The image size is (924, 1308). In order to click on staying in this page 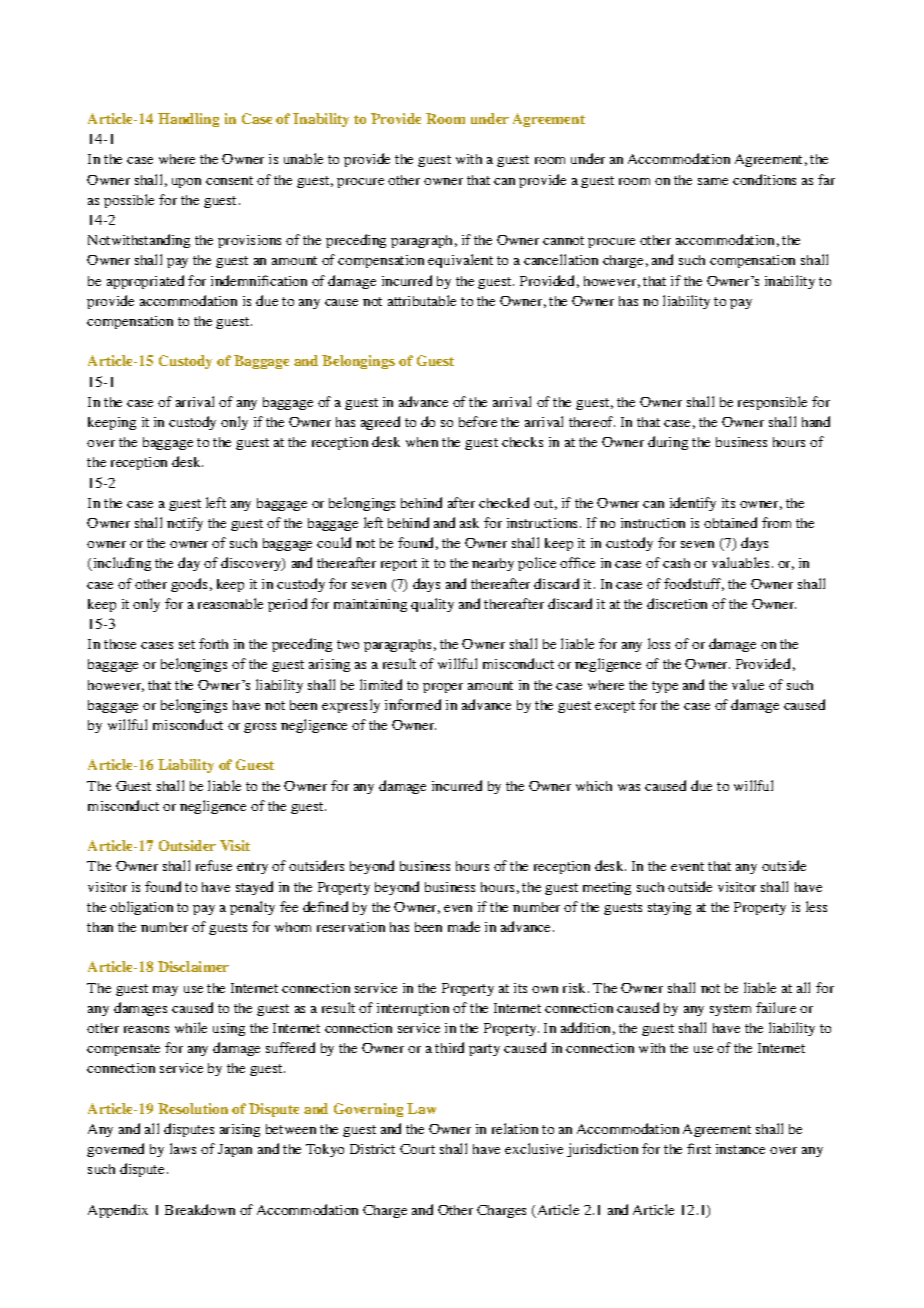, I will do `click(669, 908)`.
